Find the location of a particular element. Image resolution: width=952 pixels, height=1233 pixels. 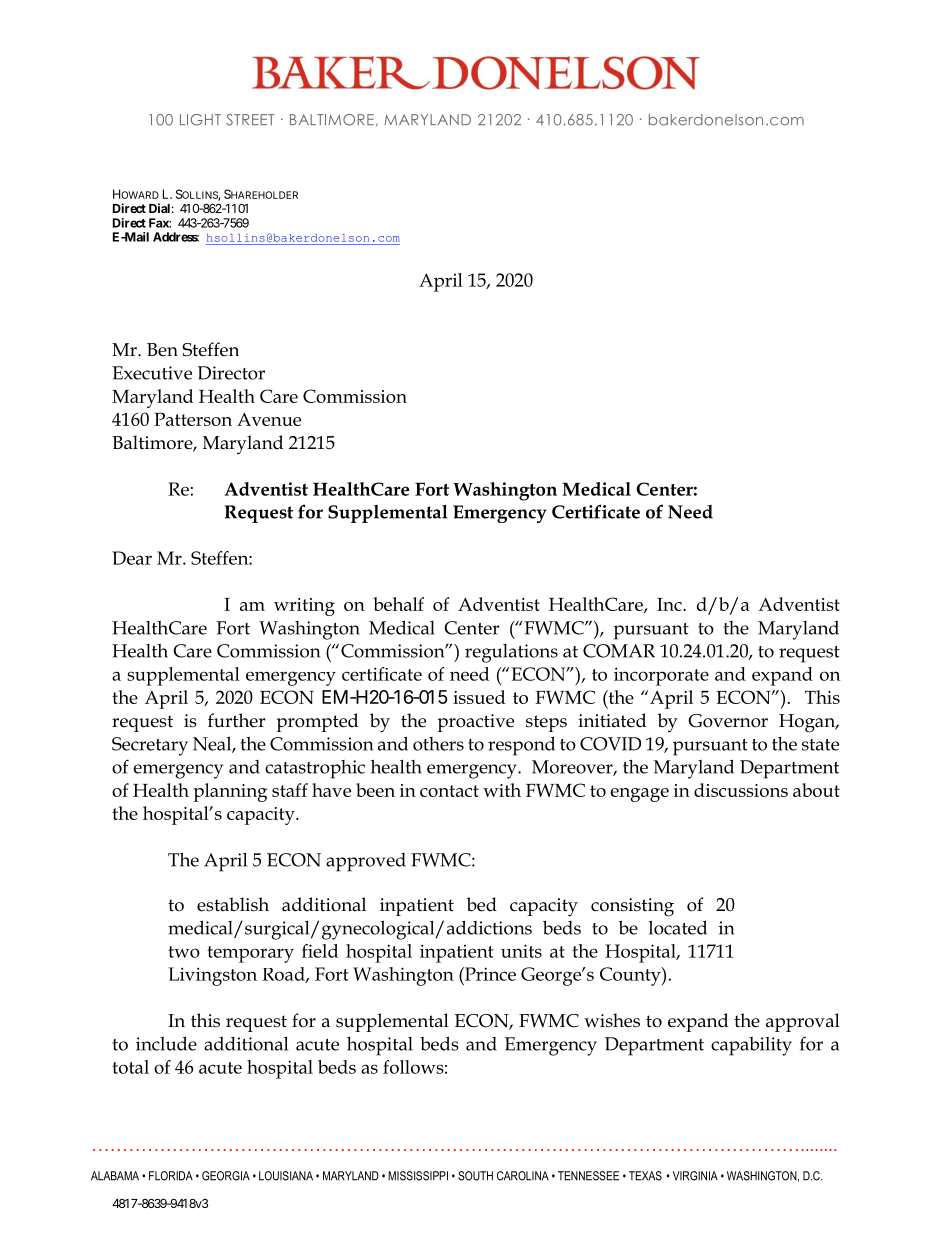

STREET is located at coordinates (250, 120).
